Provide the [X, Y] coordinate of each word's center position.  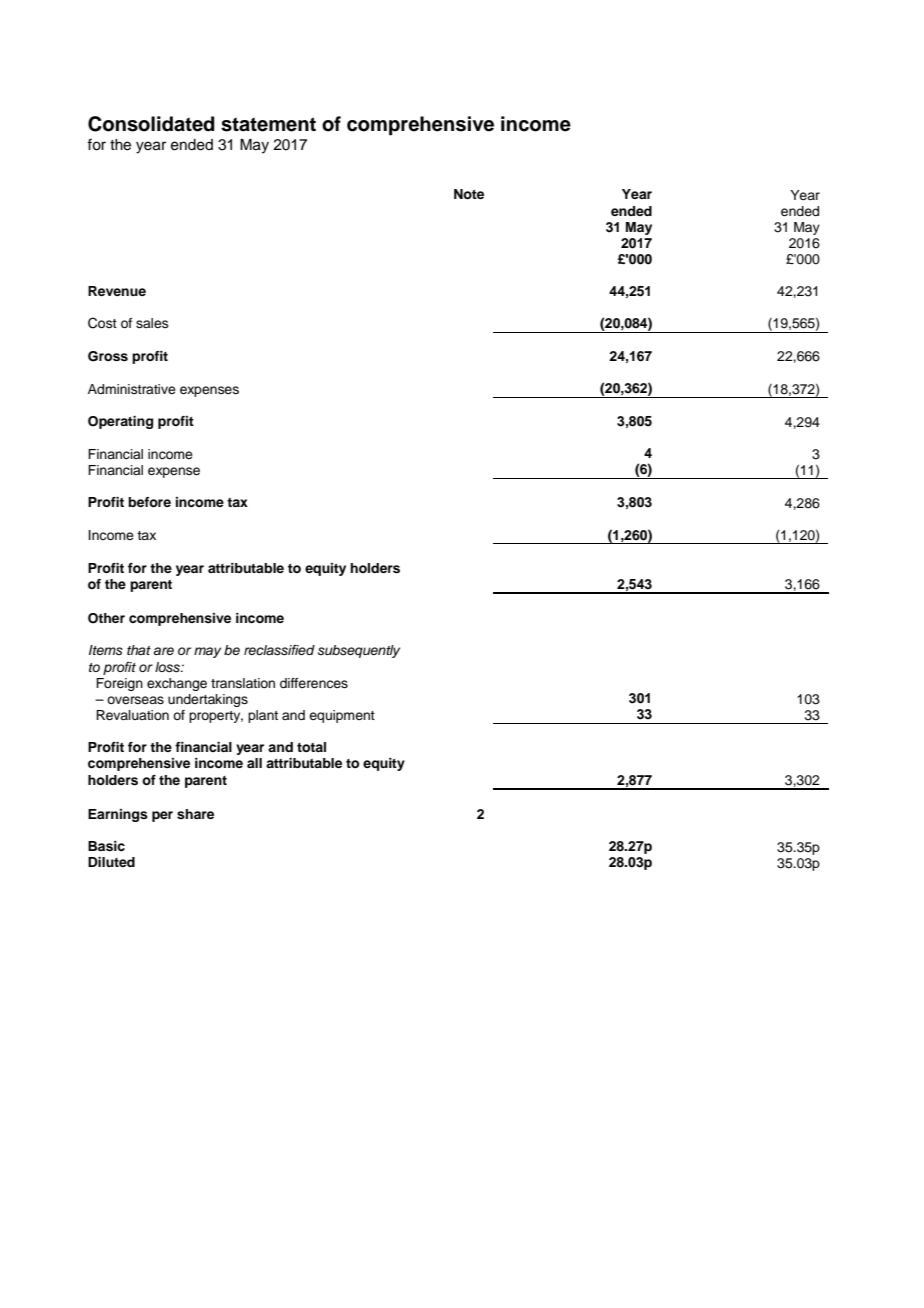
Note [469, 194]
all [254, 763]
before [149, 502]
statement [268, 124]
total [311, 747]
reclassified [279, 650]
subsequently [359, 651]
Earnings [118, 815]
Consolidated [151, 124]
